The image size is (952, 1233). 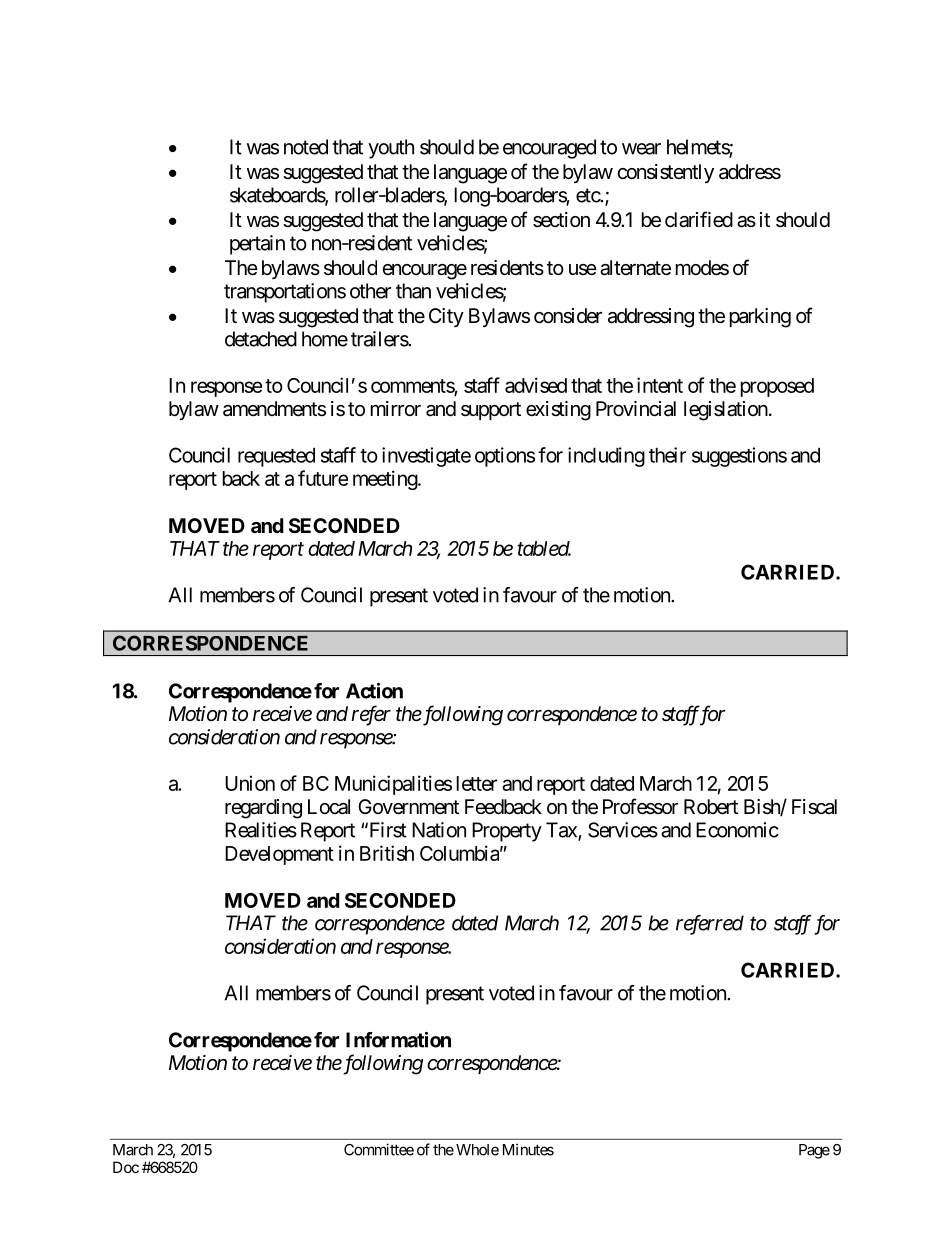 What do you see at coordinates (257, 245) in the document?
I see `pertain` at bounding box center [257, 245].
